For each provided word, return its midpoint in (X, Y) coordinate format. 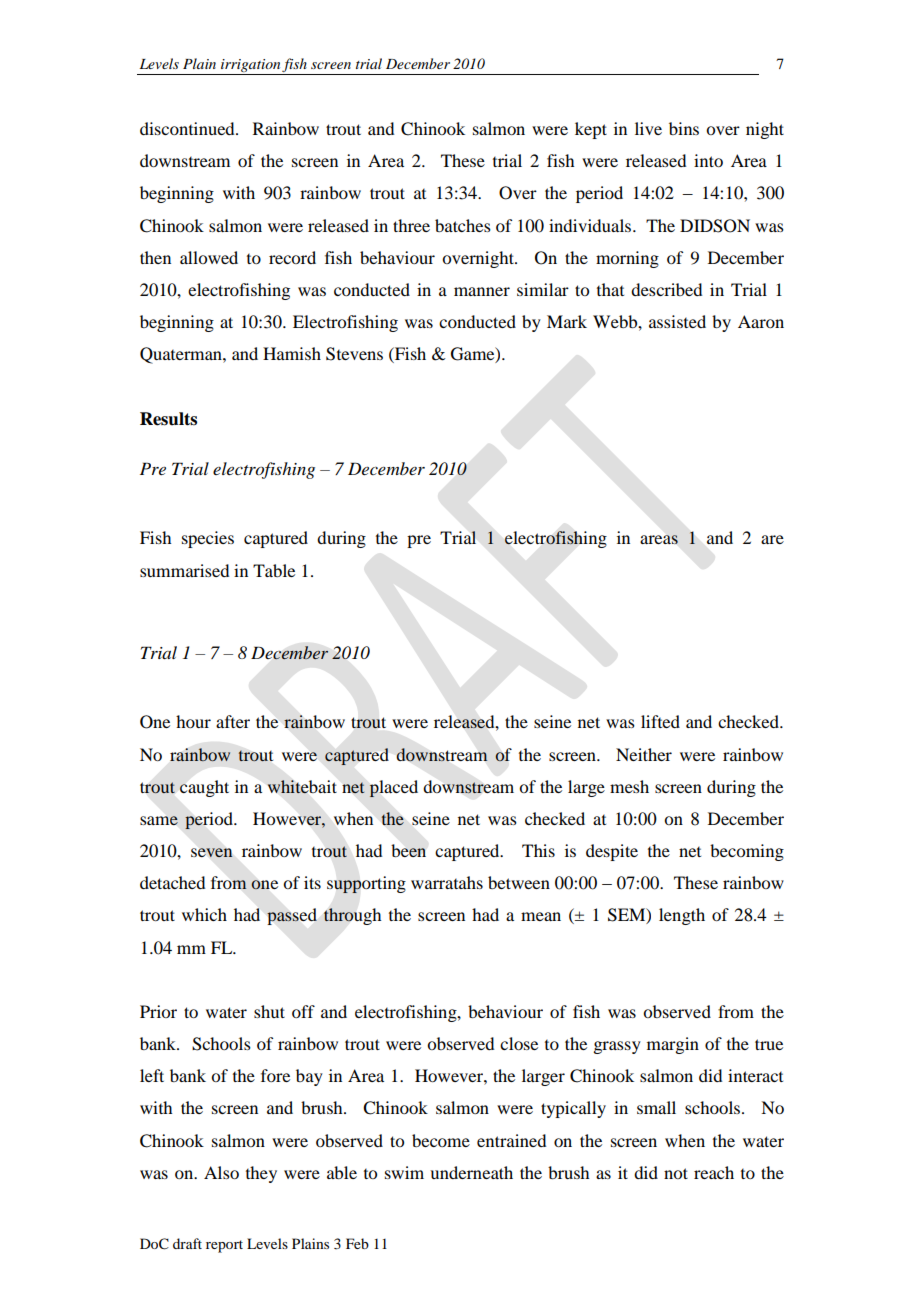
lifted (660, 721)
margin (673, 1045)
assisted (677, 321)
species (208, 539)
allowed (209, 257)
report (224, 1246)
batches (463, 225)
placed (393, 788)
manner (482, 291)
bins (684, 128)
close (519, 1043)
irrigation (250, 67)
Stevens (354, 354)
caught (204, 788)
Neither (644, 754)
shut (269, 1011)
